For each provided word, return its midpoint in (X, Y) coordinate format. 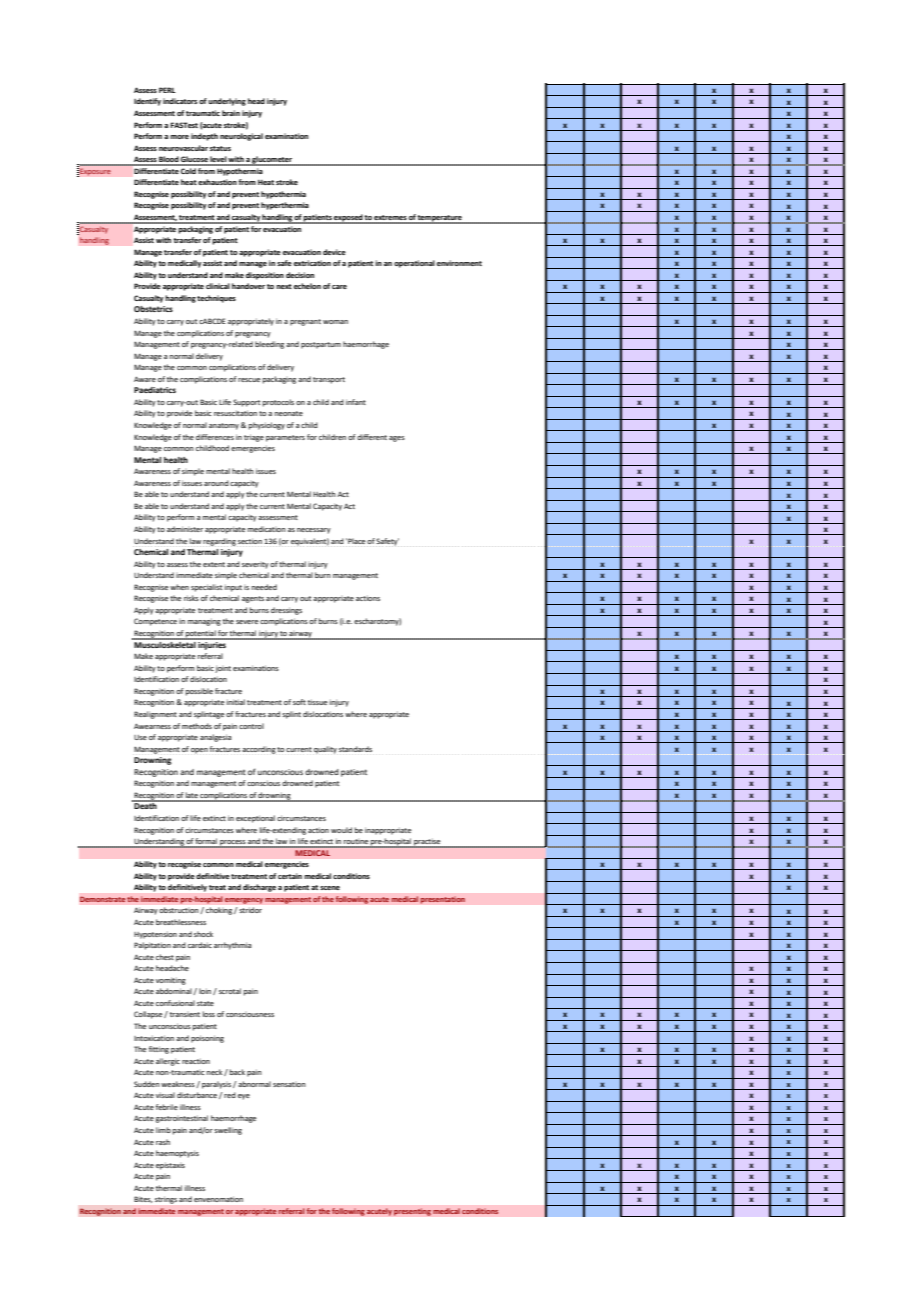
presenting (412, 1212)
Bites (143, 1199)
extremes (390, 219)
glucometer (272, 161)
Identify (147, 102)
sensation (289, 1084)
